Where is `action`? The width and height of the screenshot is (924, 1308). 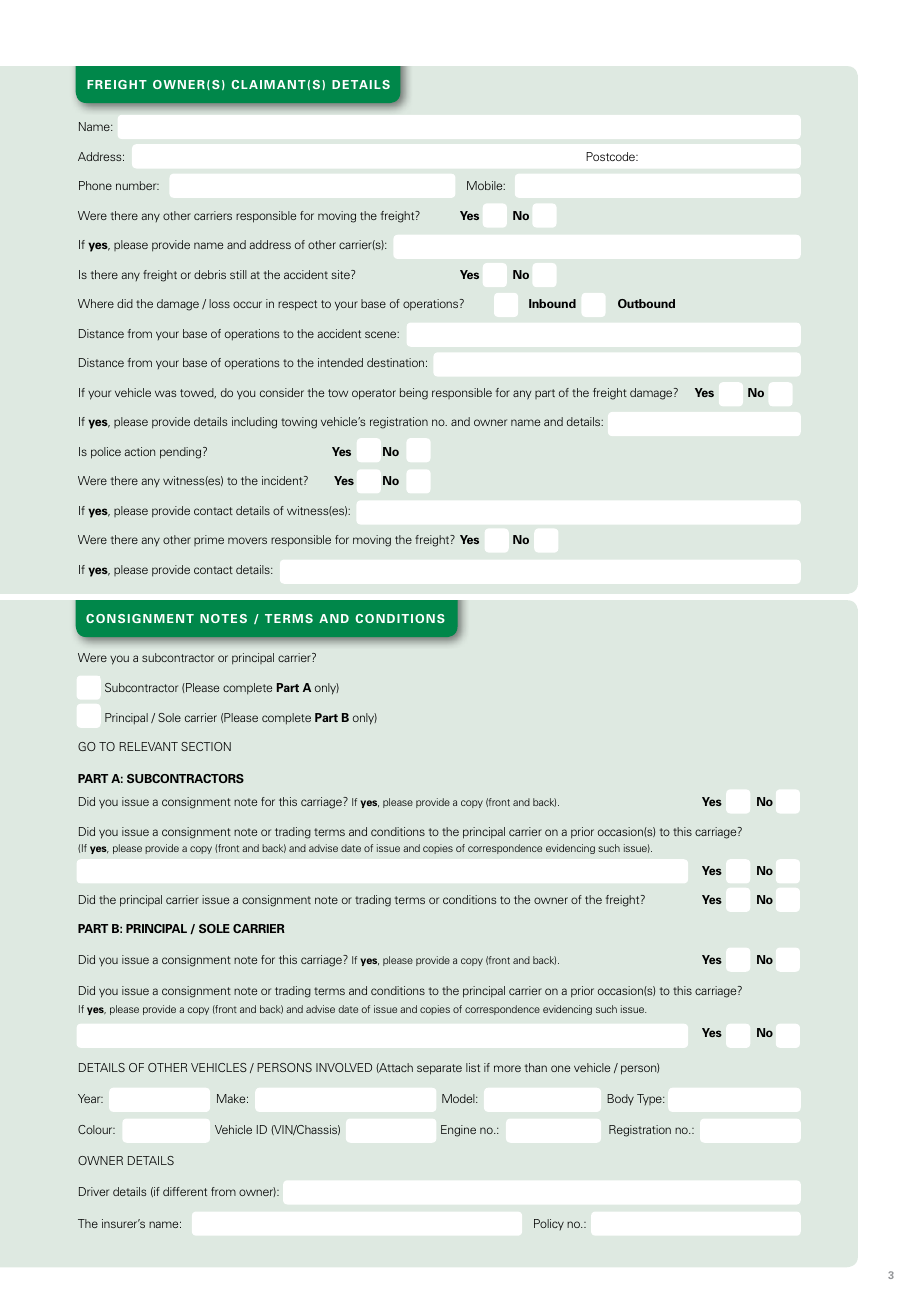
action is located at coordinates (139, 451).
